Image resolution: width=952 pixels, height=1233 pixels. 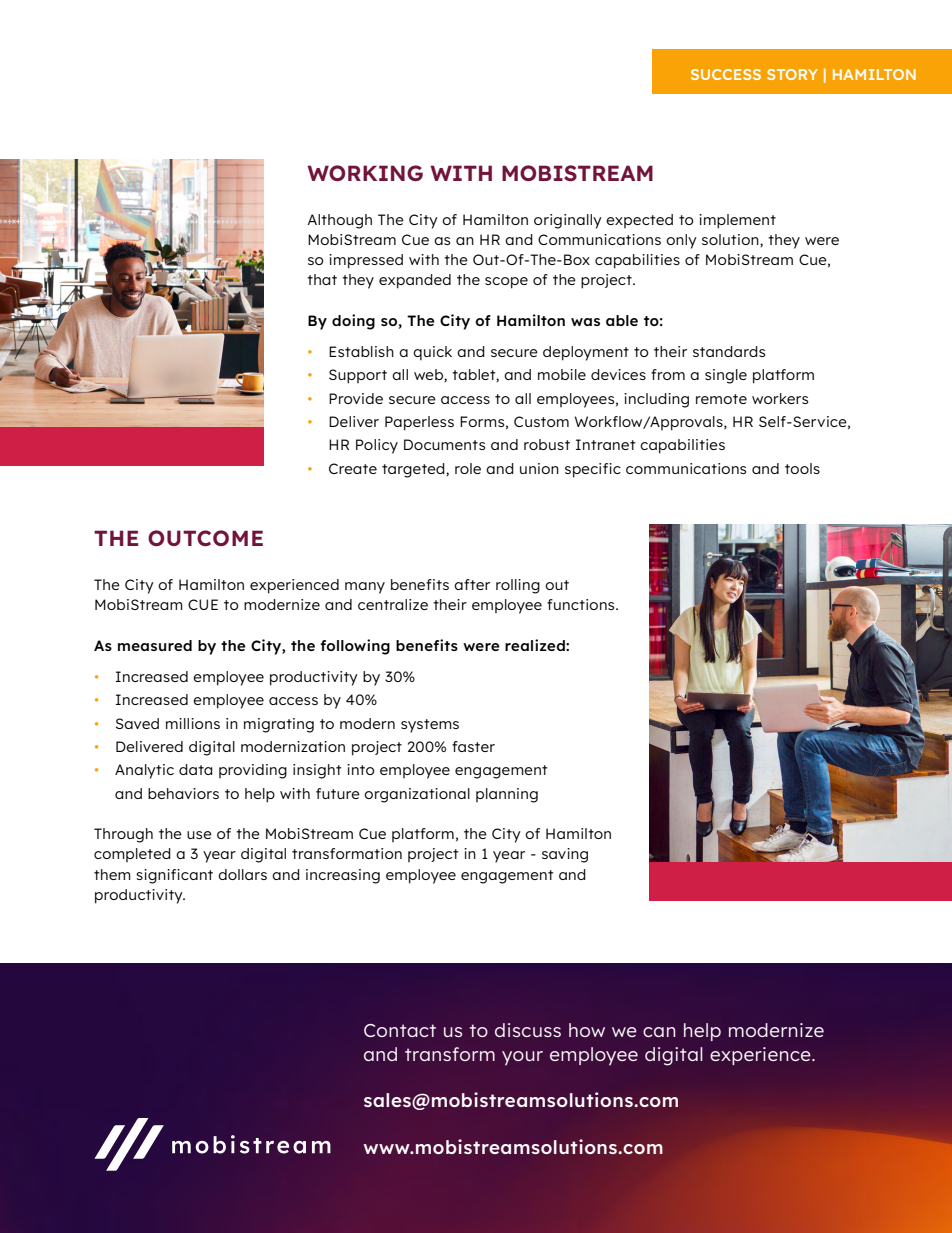 What do you see at coordinates (205, 538) in the page?
I see `OUTCOME` at bounding box center [205, 538].
